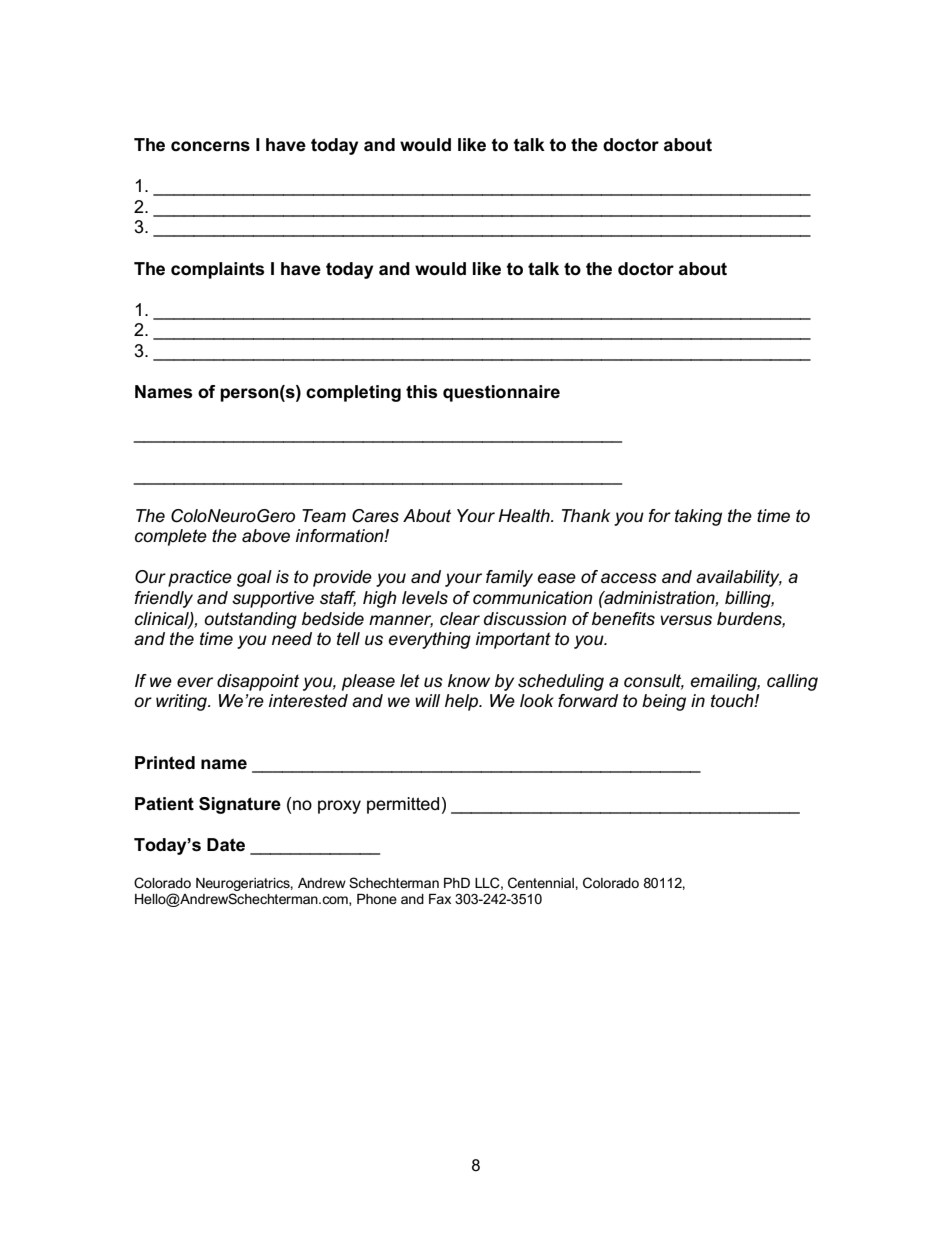 The width and height of the screenshot is (952, 1233). I want to click on disappoint, so click(258, 682).
